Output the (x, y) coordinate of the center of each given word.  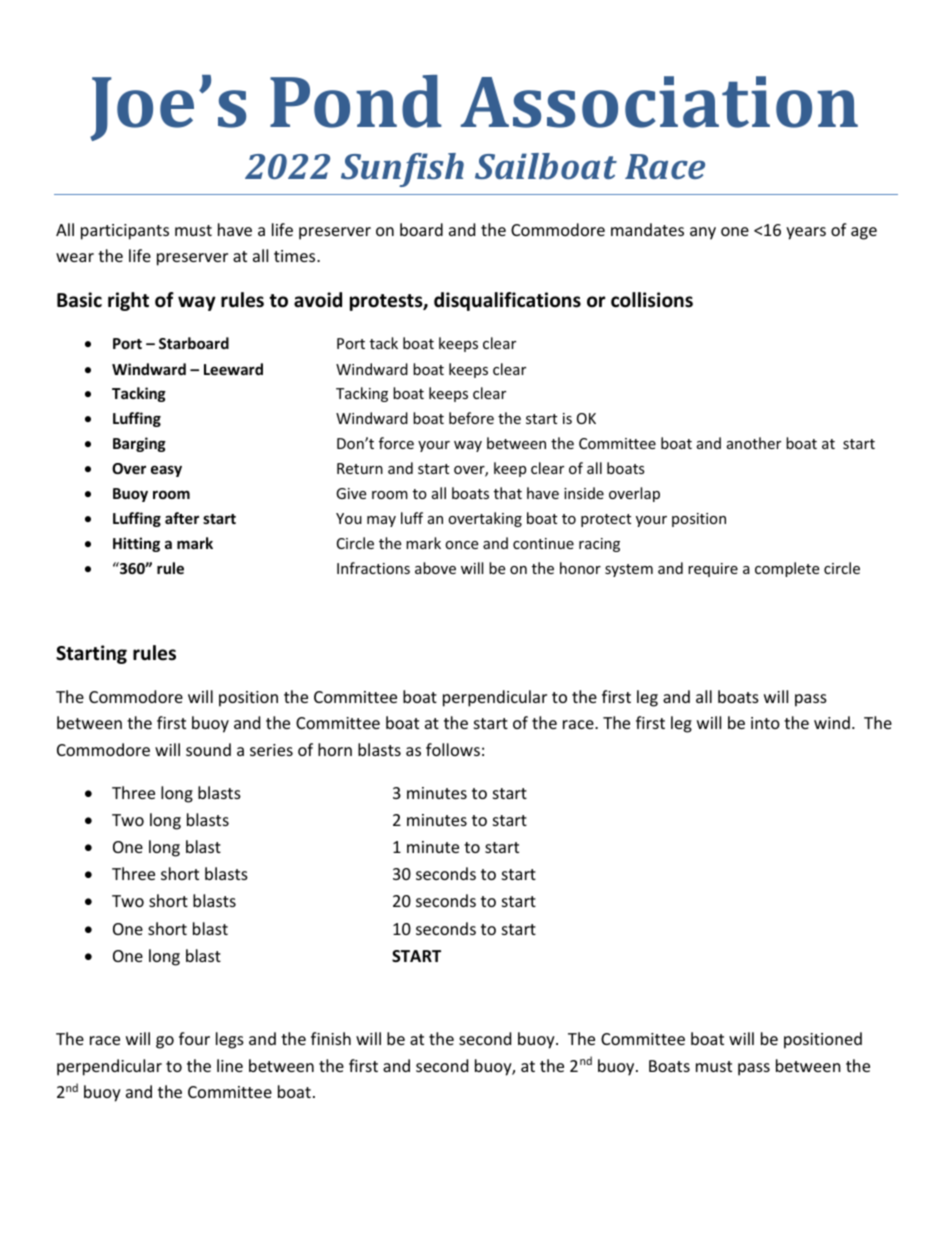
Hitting (136, 544)
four (194, 1038)
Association (659, 102)
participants (125, 232)
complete (787, 569)
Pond (356, 101)
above (435, 568)
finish (331, 1038)
